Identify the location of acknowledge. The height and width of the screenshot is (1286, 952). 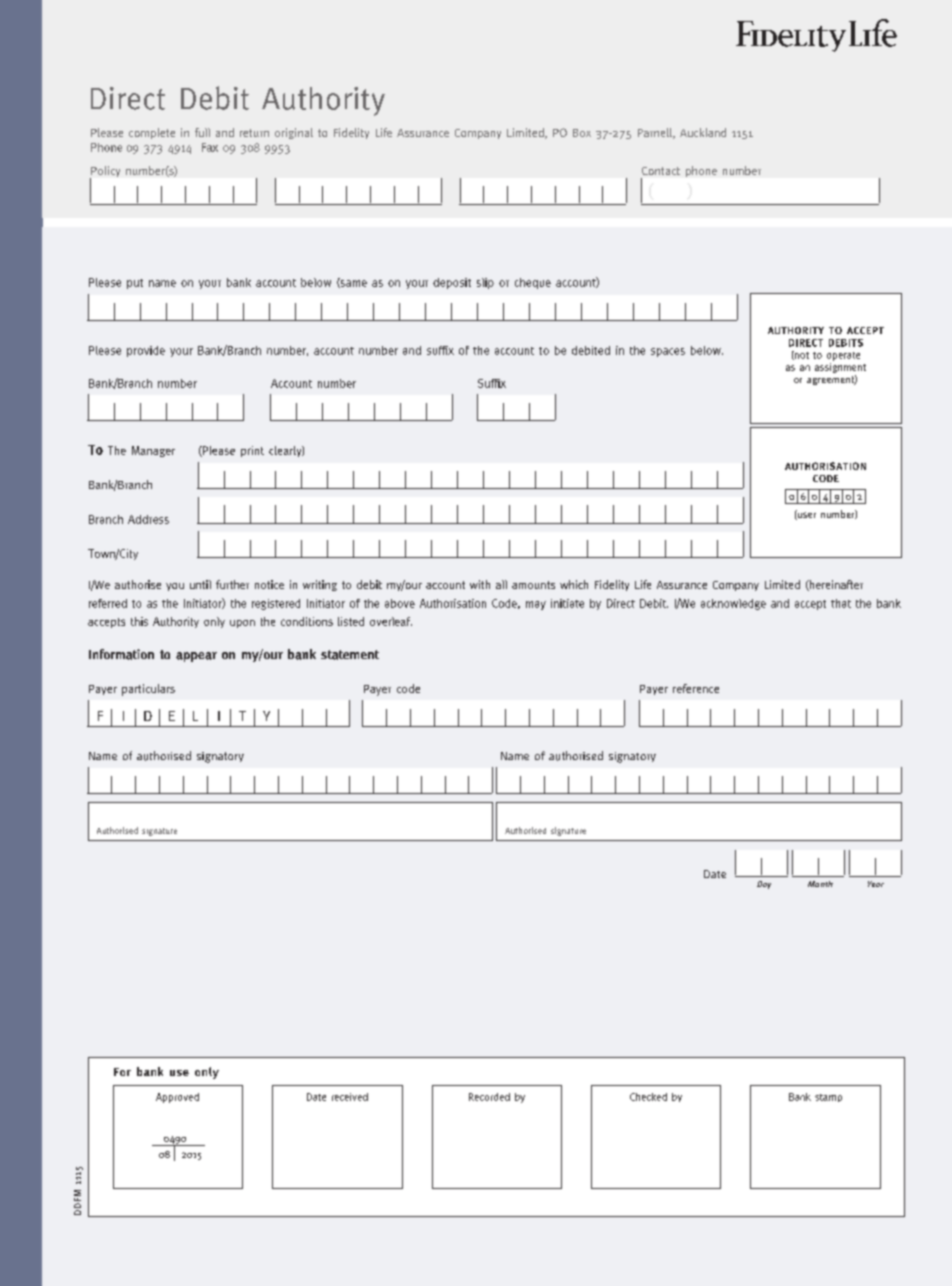
(733, 604).
